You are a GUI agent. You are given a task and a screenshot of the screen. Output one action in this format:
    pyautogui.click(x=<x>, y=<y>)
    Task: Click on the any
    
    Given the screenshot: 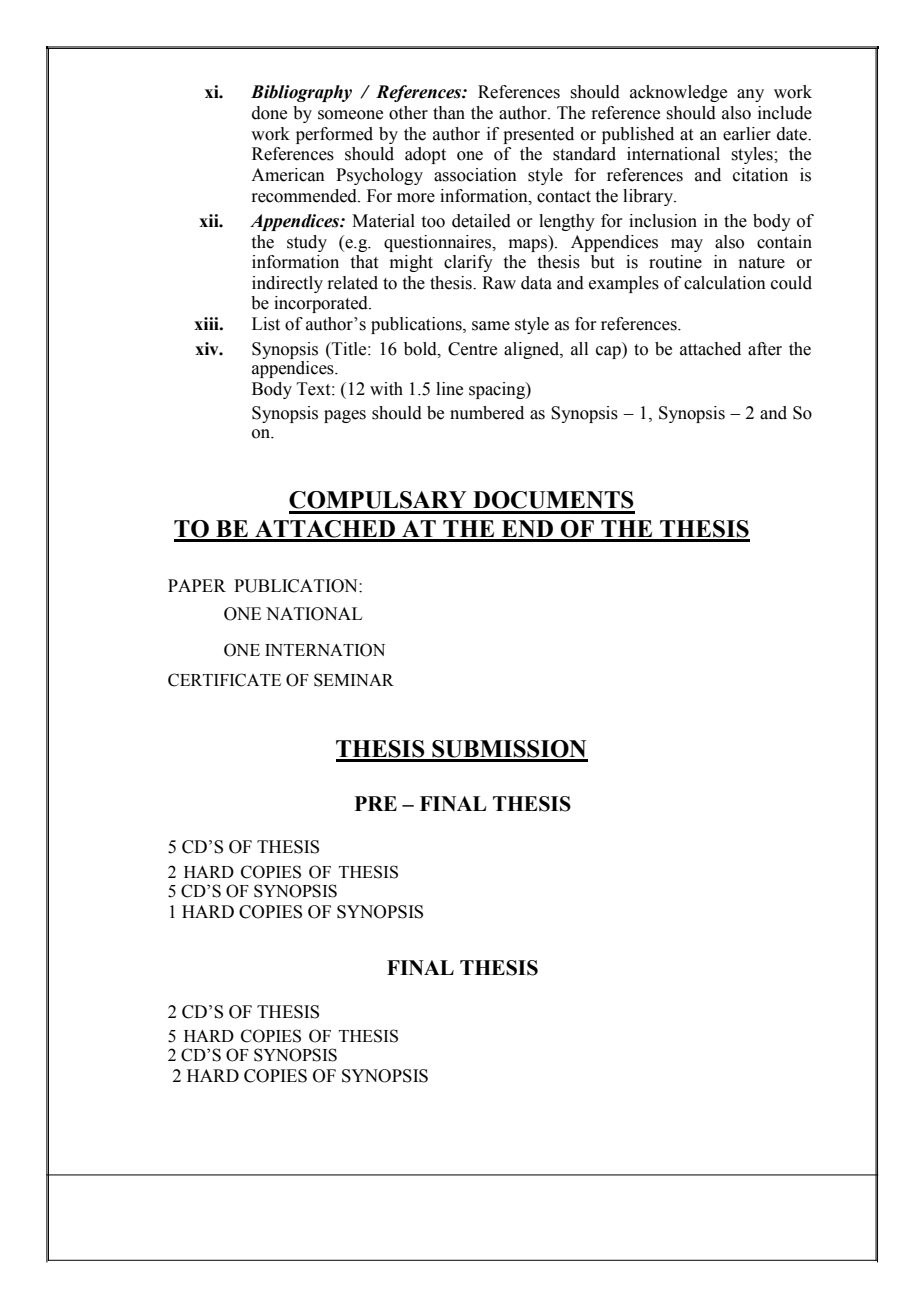 What is the action you would take?
    pyautogui.click(x=750, y=95)
